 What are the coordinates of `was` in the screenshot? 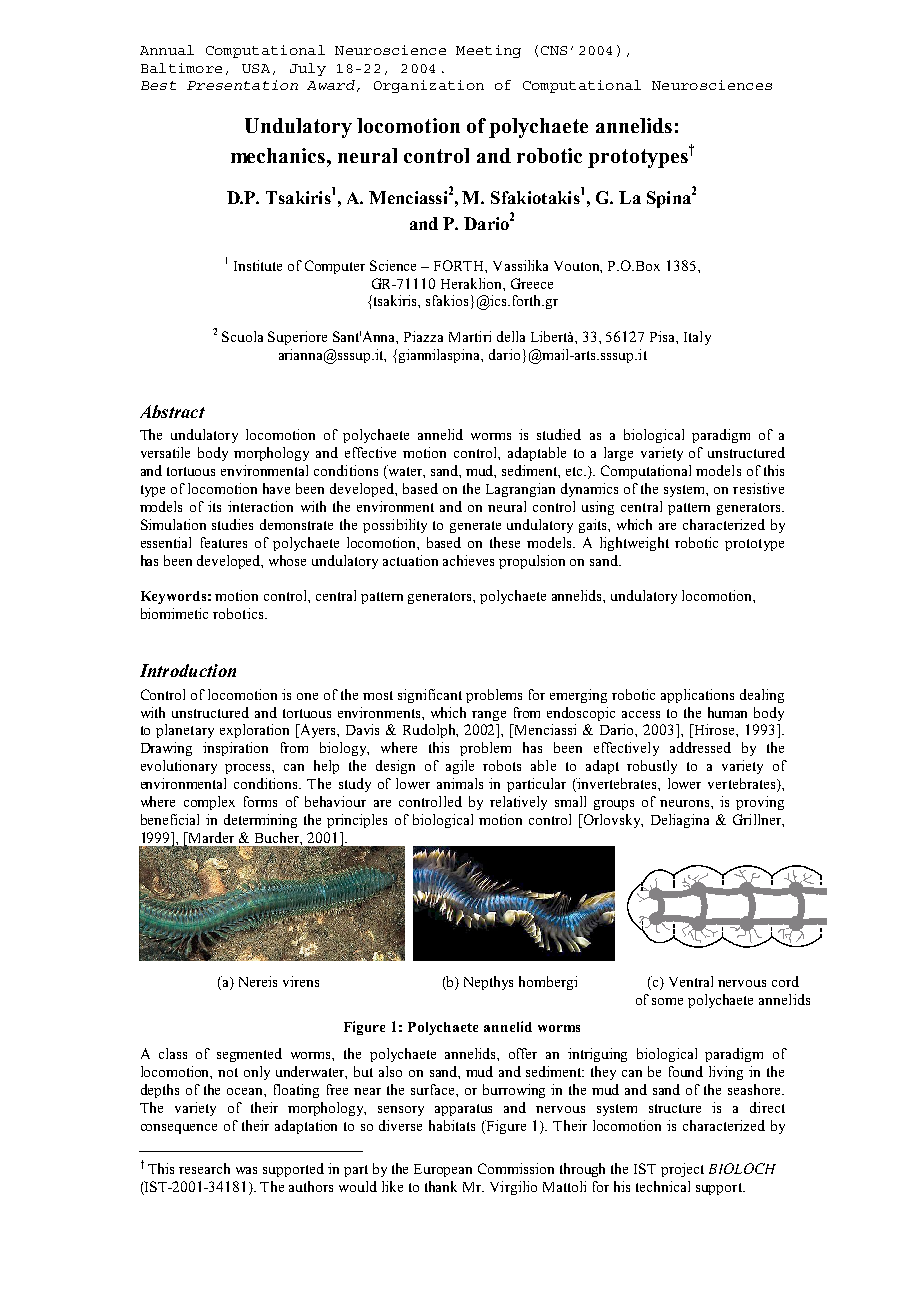 It's located at (246, 1170).
